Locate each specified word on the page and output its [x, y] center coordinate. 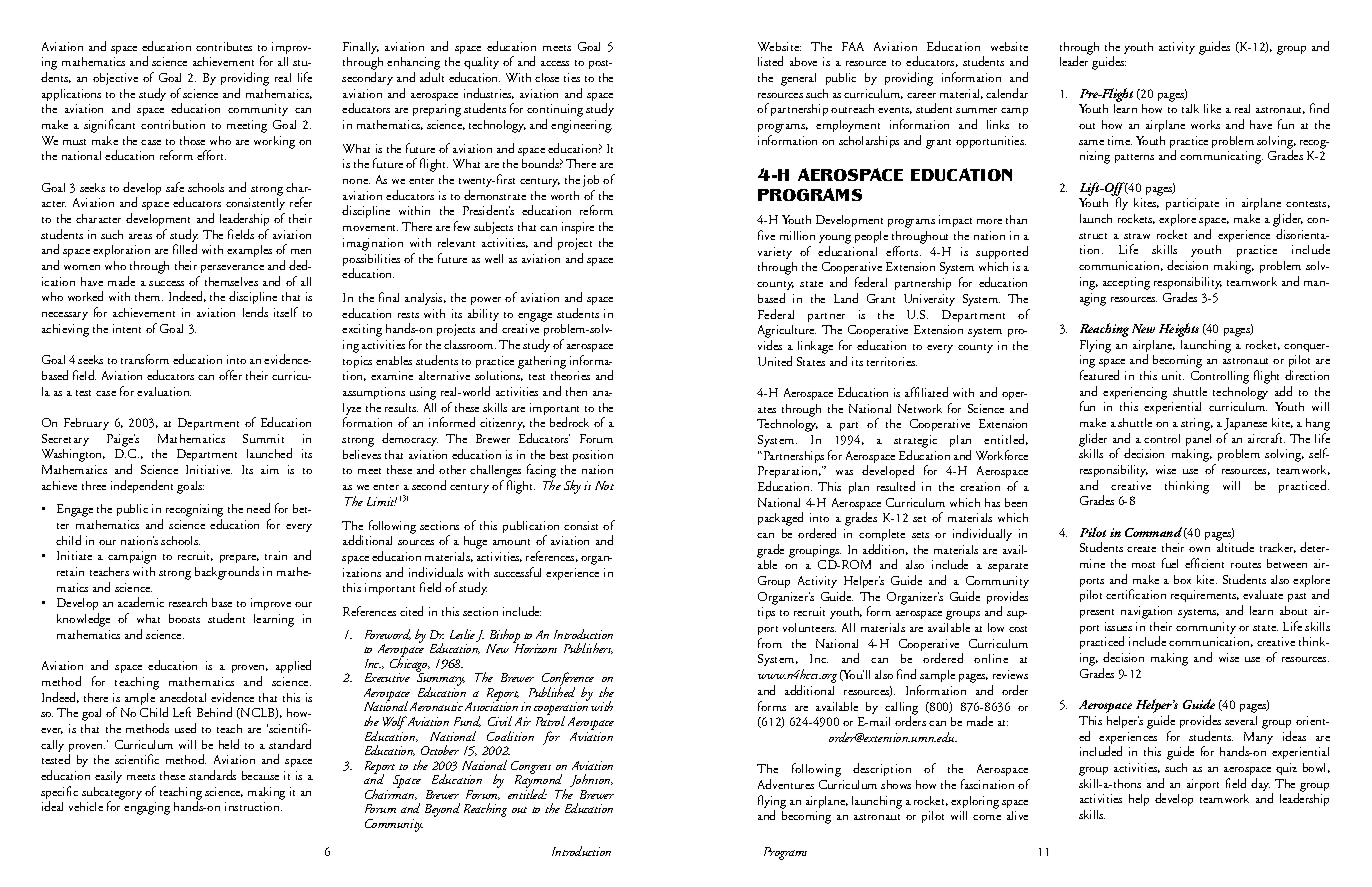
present [1097, 613]
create [1141, 549]
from [770, 643]
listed [770, 61]
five [766, 235]
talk [1190, 108]
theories [570, 375]
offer [230, 375]
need [258, 508]
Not [604, 485]
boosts [184, 618]
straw [1137, 236]
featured [1099, 375]
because [260, 775]
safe [175, 187]
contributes [224, 46]
